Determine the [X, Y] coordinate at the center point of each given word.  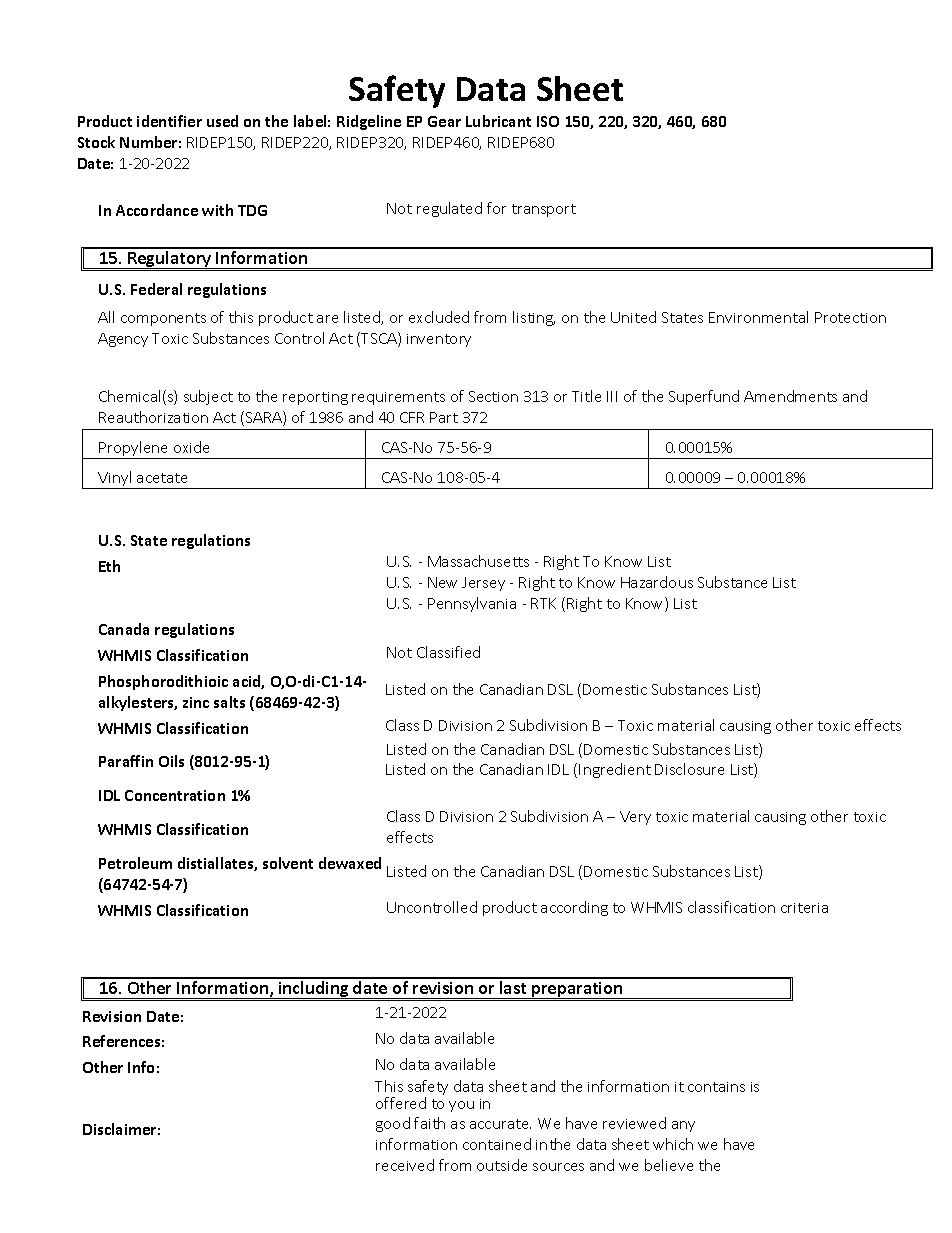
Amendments [790, 396]
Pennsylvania [472, 604]
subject [208, 397]
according [574, 908]
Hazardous [657, 582]
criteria [804, 908]
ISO [548, 121]
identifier [169, 121]
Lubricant [498, 121]
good [393, 1124]
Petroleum [135, 863]
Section [493, 396]
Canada [124, 629]
